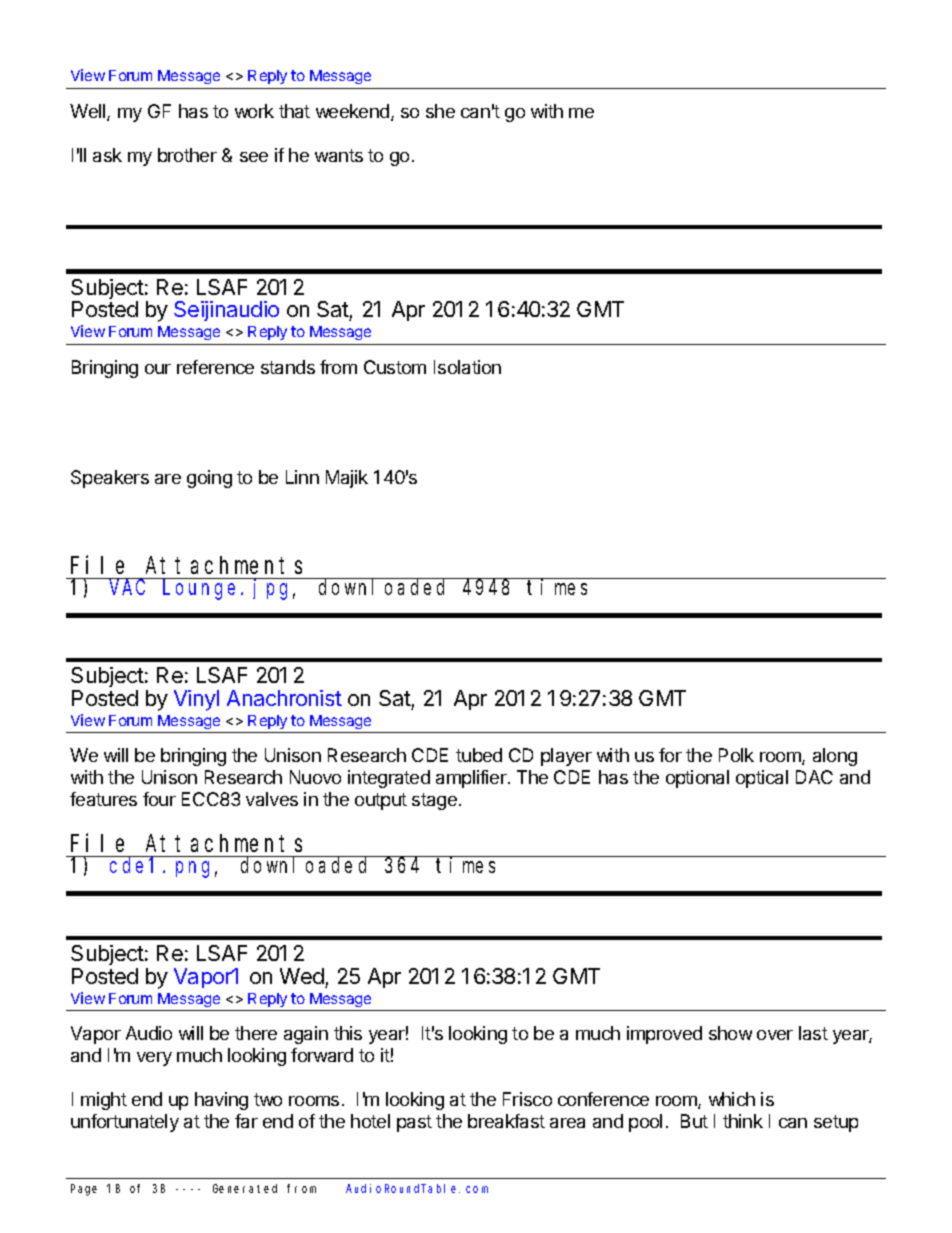 Image resolution: width=952 pixels, height=1233 pixels. I want to click on weekend, so click(352, 111).
